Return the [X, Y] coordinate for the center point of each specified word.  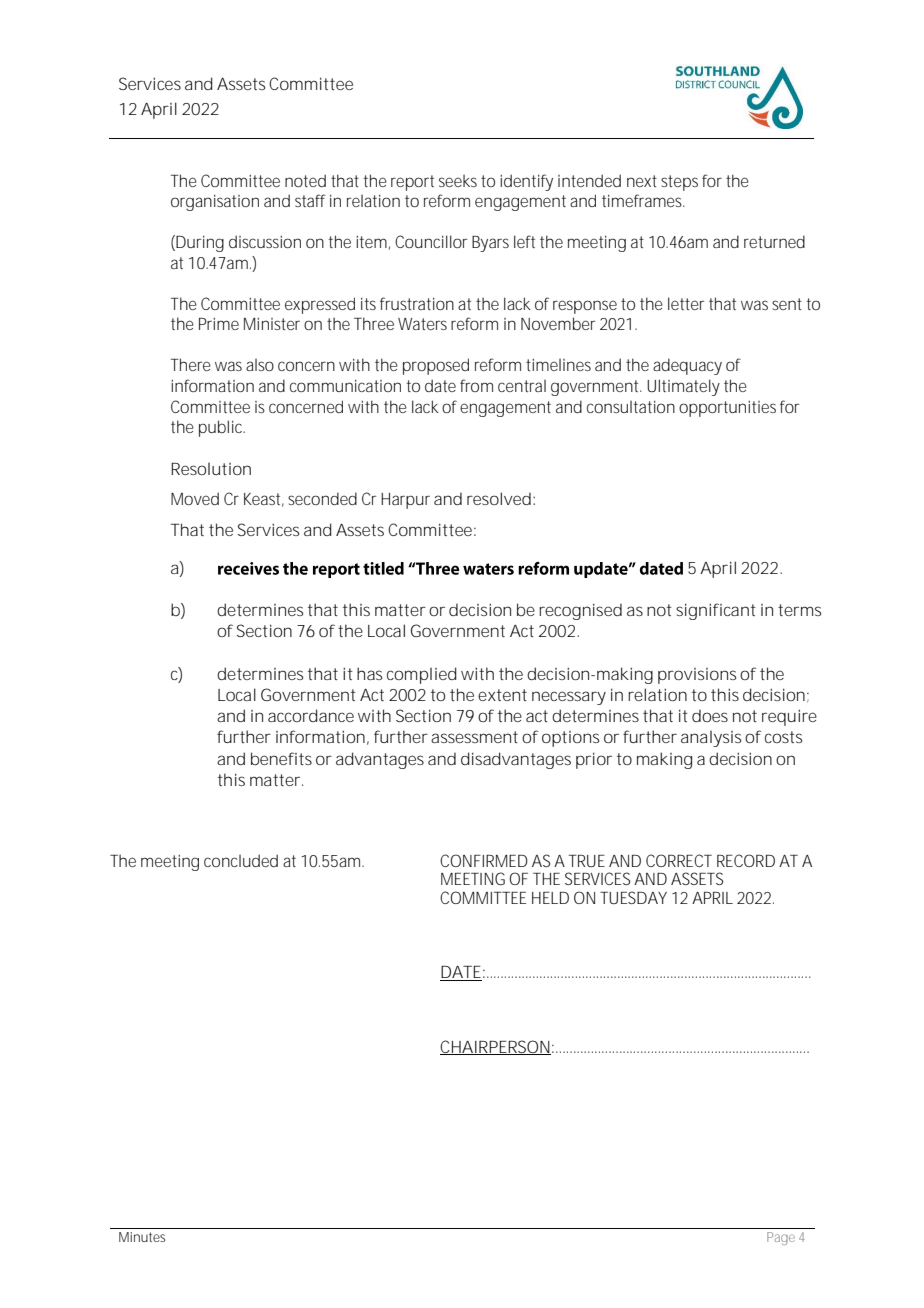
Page [781, 1238]
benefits [281, 758]
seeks [458, 181]
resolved [499, 498]
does [710, 715]
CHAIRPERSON [495, 1047]
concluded [241, 860]
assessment [474, 737]
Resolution [211, 469]
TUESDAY [633, 897]
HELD [550, 898]
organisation [215, 203]
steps [679, 183]
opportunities [727, 409]
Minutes [142, 1237]
